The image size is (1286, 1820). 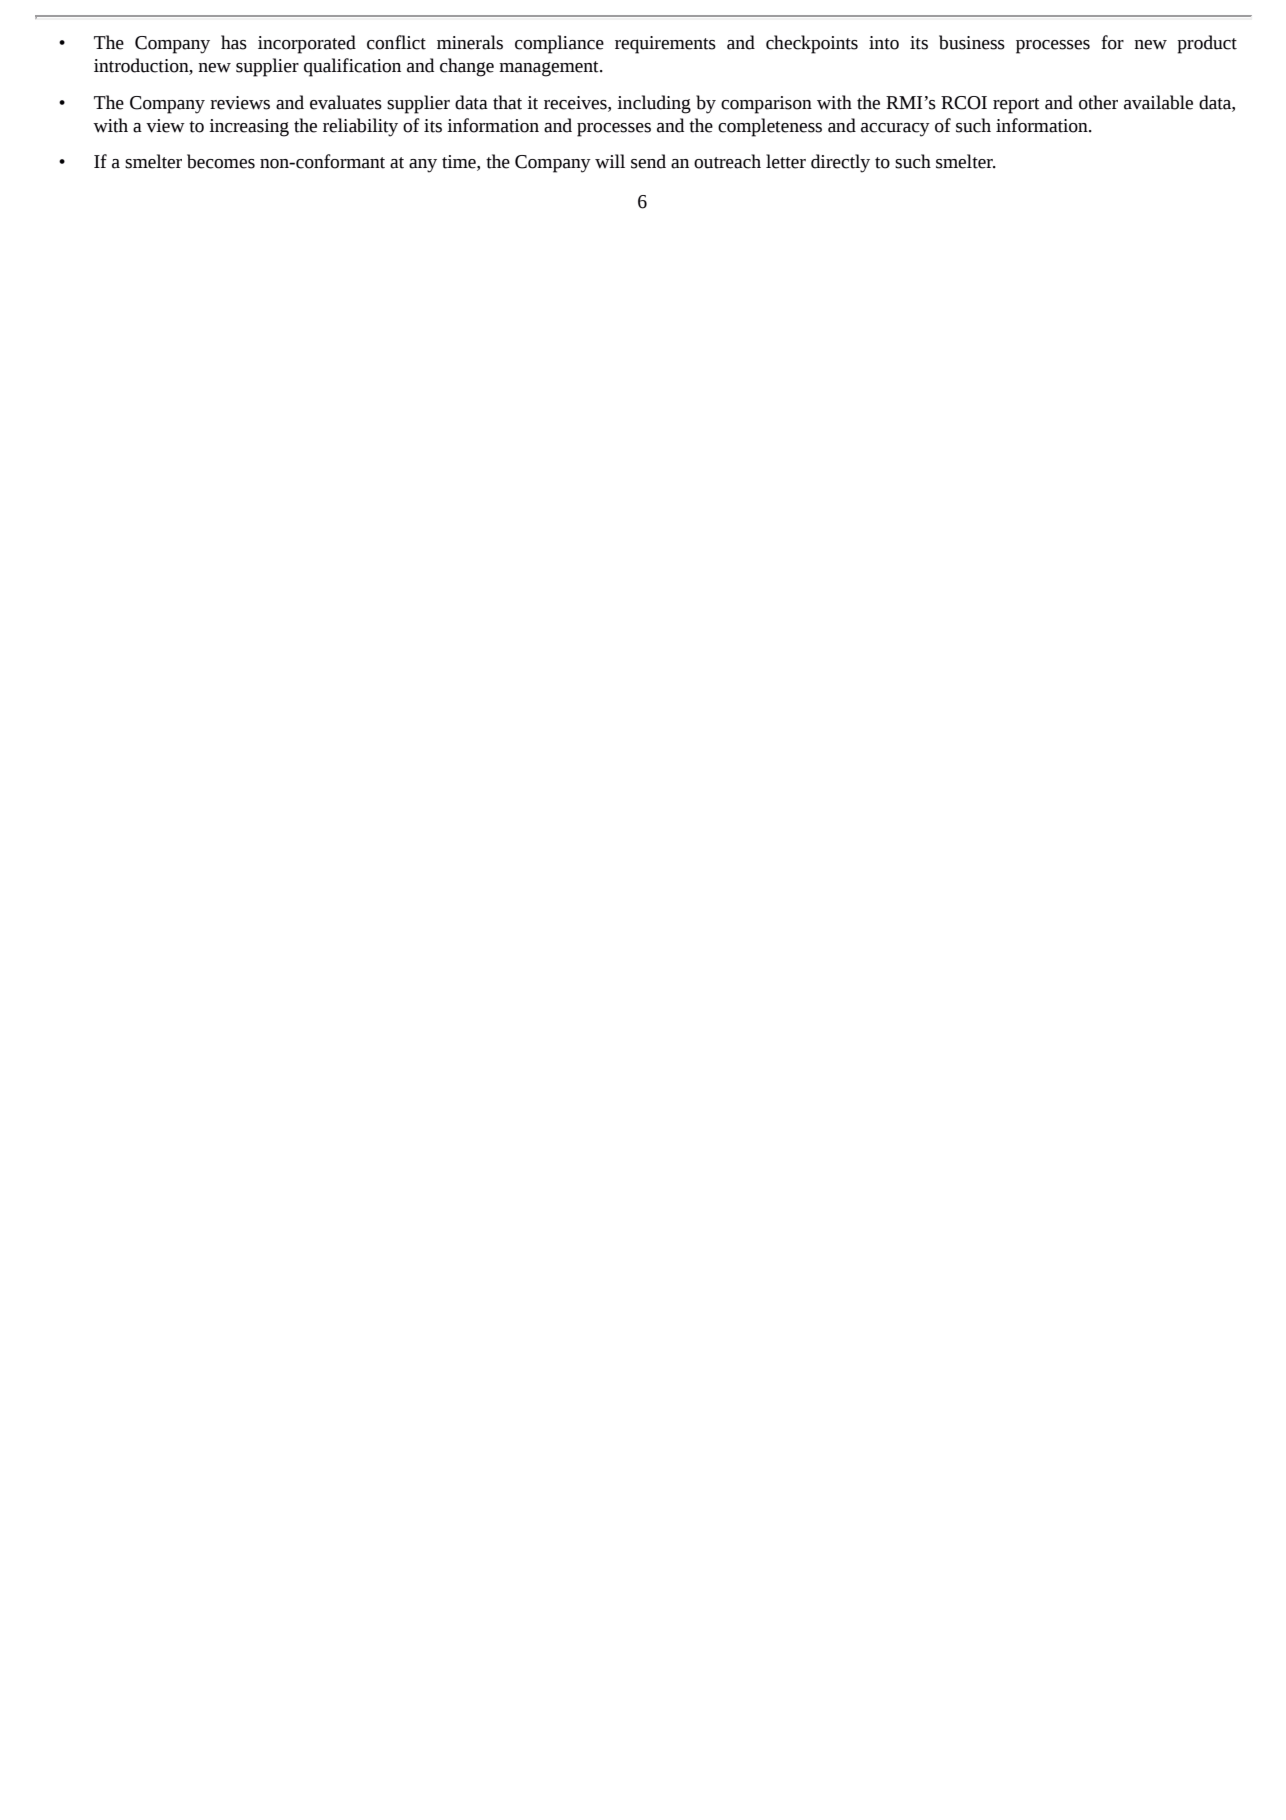 I want to click on requirements, so click(x=665, y=45).
